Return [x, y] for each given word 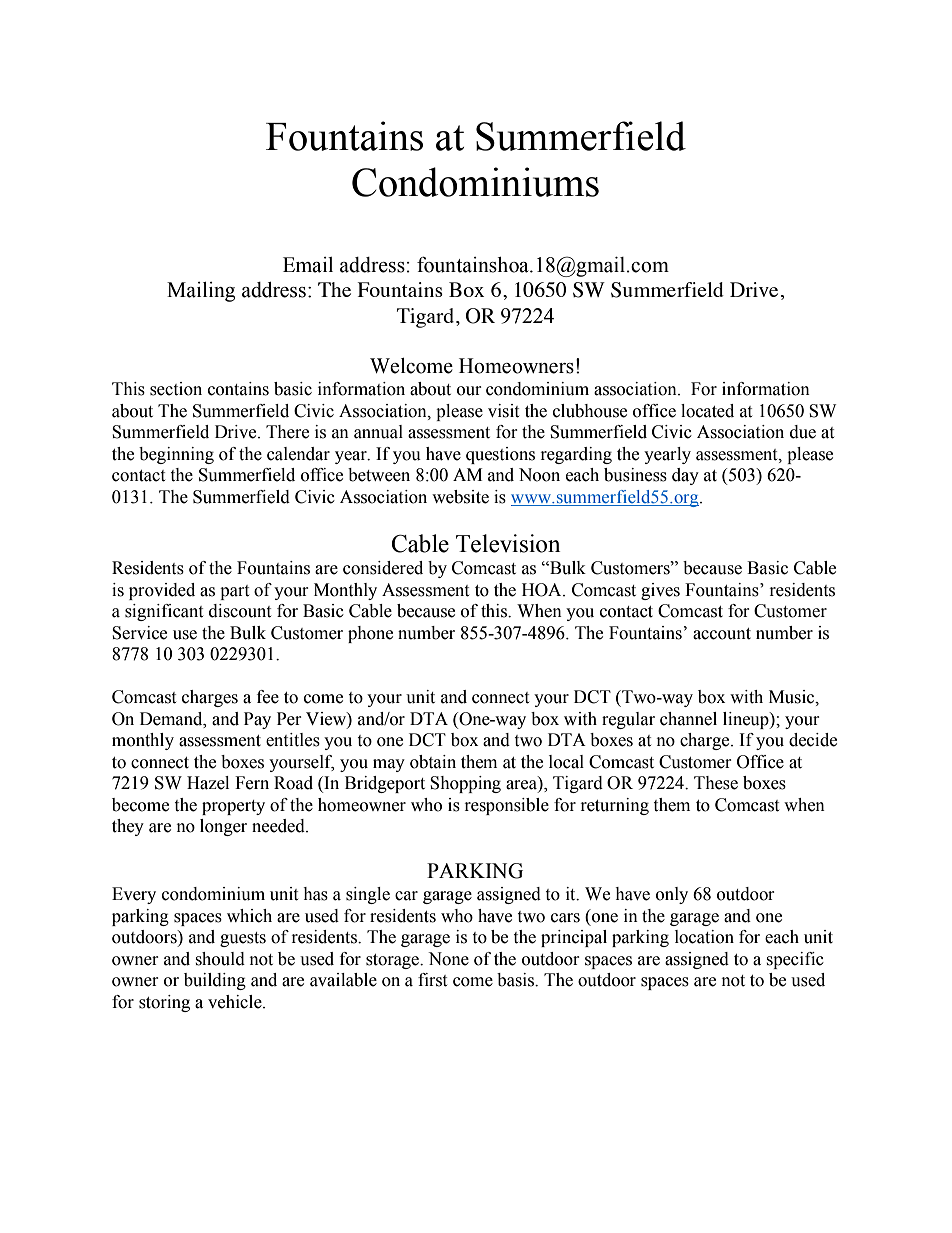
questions [500, 455]
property [233, 807]
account [722, 634]
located [707, 411]
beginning [176, 455]
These [716, 783]
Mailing [201, 292]
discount [240, 611]
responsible [507, 806]
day [685, 476]
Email [308, 265]
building [215, 981]
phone [370, 634]
